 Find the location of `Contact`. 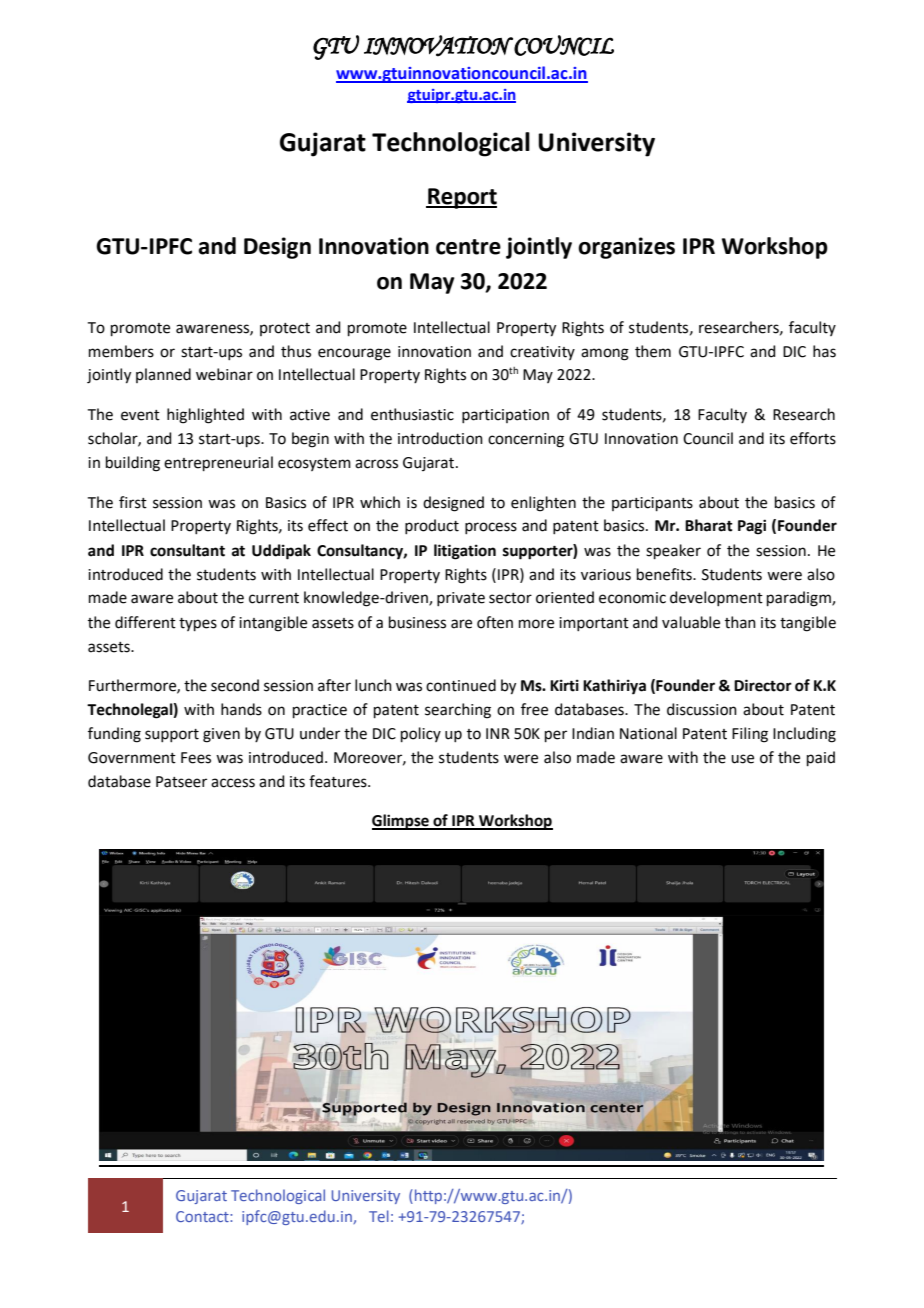

Contact is located at coordinates (203, 1216).
